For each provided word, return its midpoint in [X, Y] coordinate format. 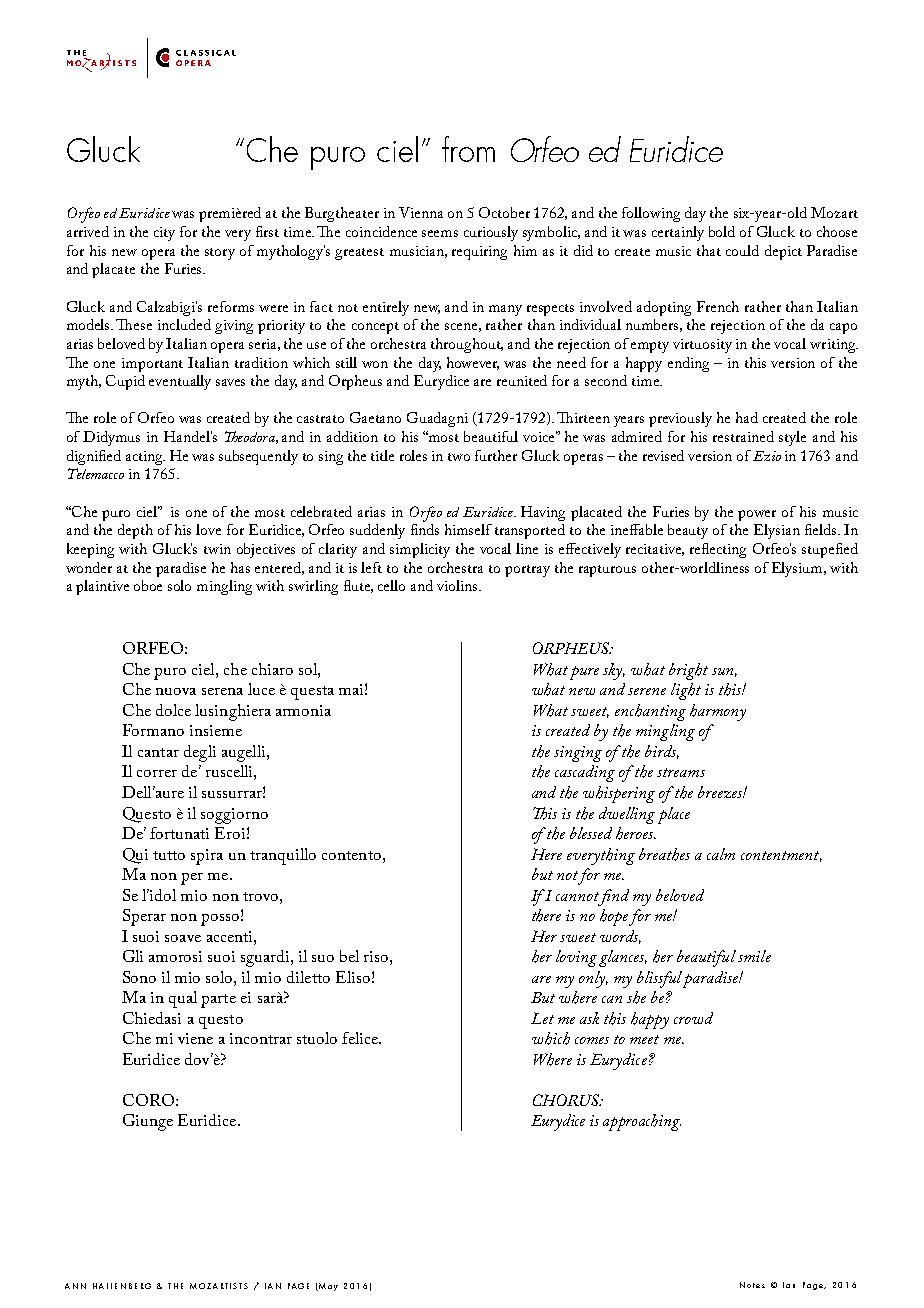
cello [391, 585]
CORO [148, 1100]
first [267, 231]
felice [361, 1038]
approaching [642, 1122]
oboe [148, 585]
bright [688, 671]
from [468, 149]
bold [722, 231]
